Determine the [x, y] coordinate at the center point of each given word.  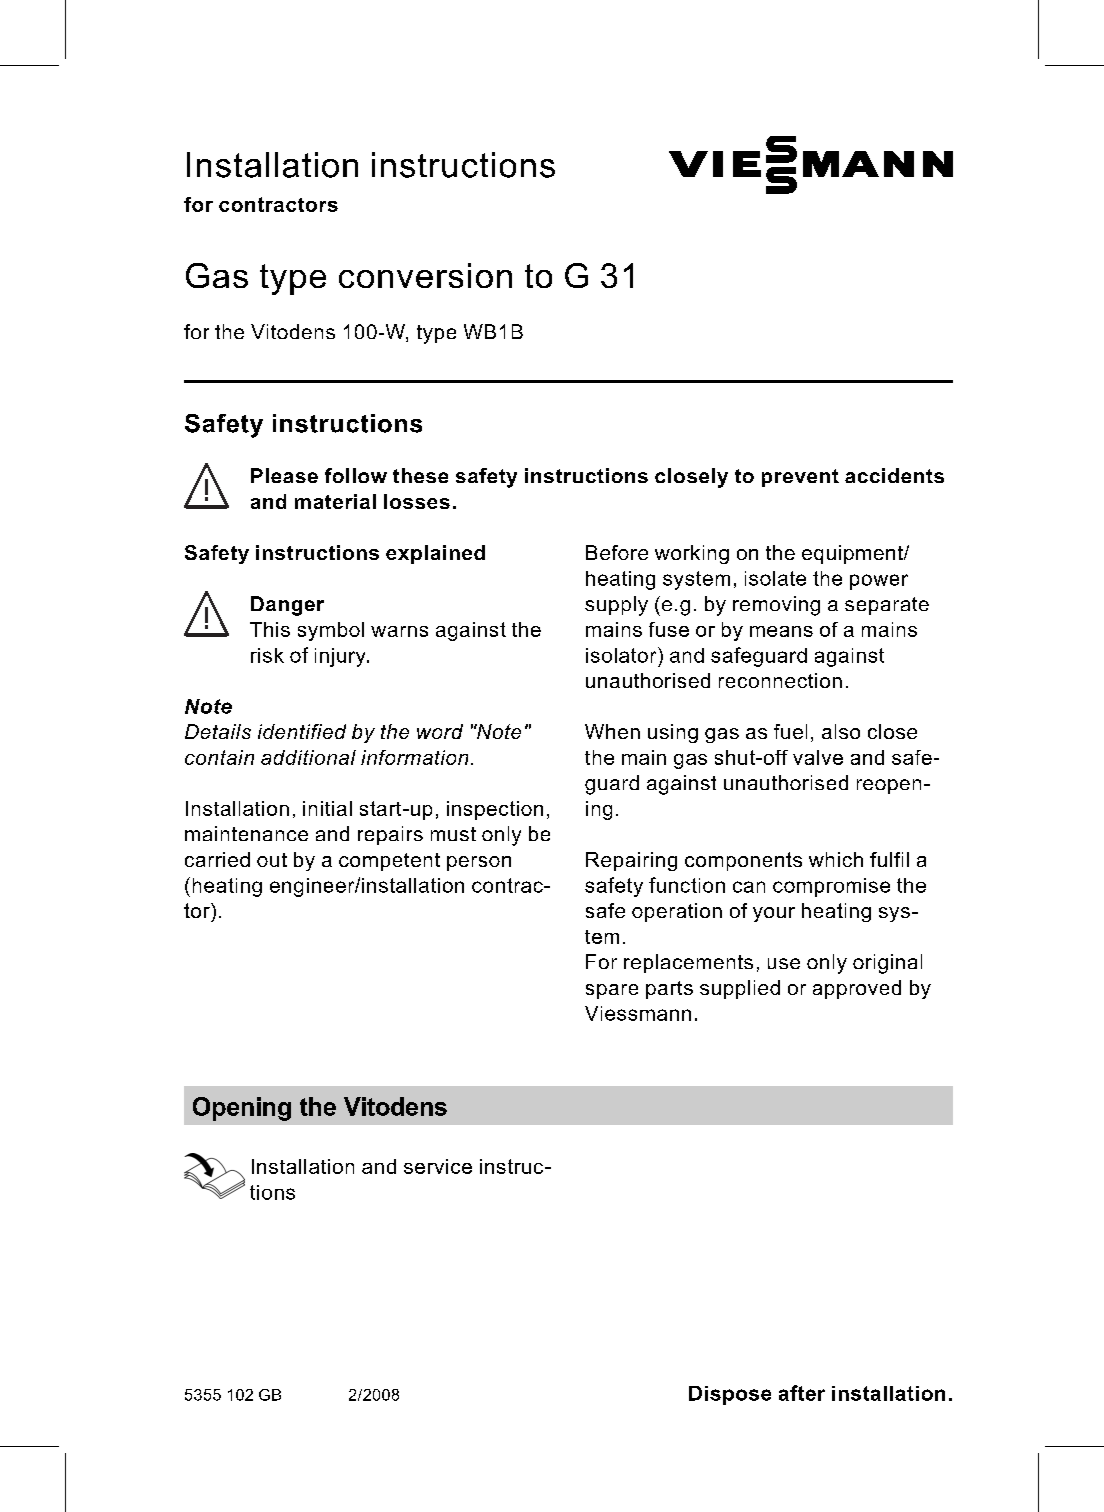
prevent [800, 478]
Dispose [730, 1395]
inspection [495, 810]
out [272, 860]
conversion [425, 275]
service [438, 1166]
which [836, 859]
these [420, 475]
